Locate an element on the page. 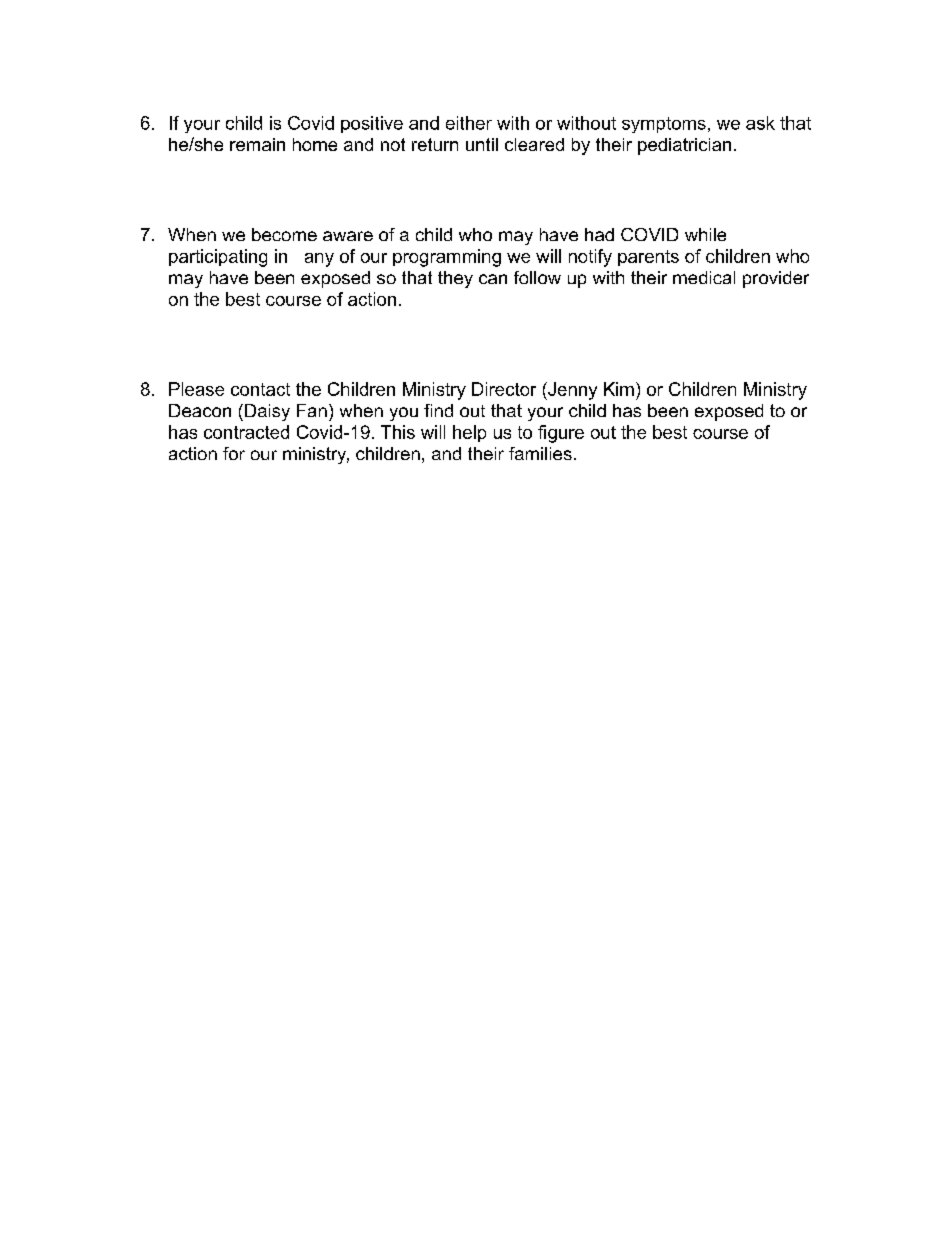 This image has width=952, height=1233. while is located at coordinates (705, 234).
